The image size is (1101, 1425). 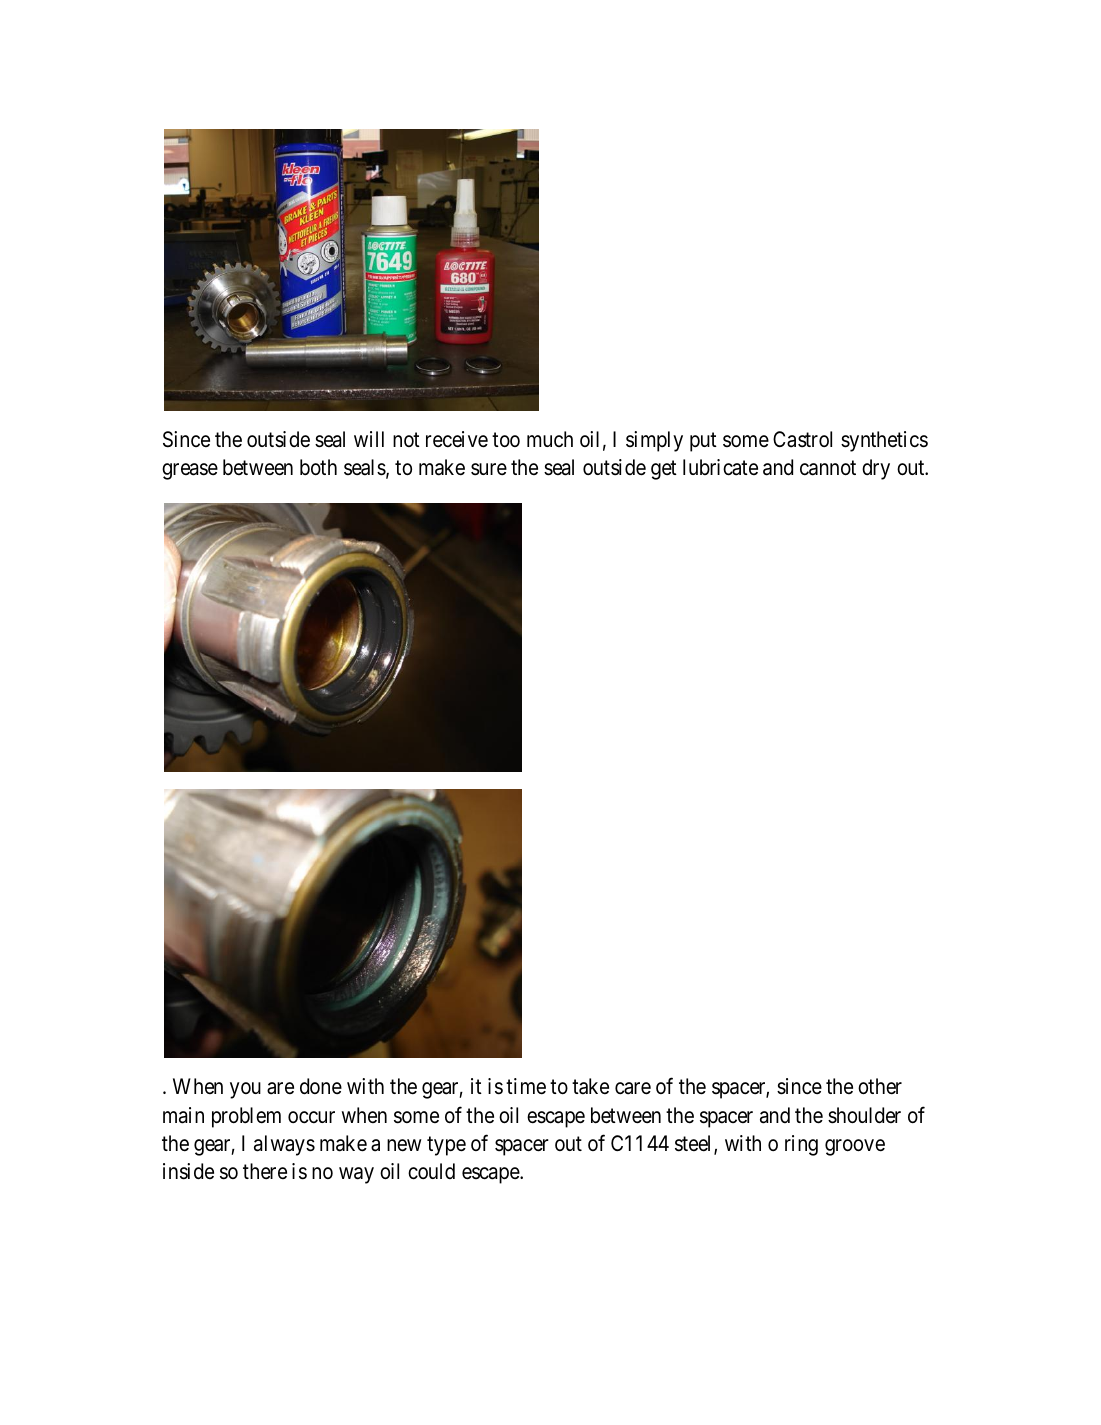 What do you see at coordinates (318, 467) in the screenshot?
I see `both` at bounding box center [318, 467].
